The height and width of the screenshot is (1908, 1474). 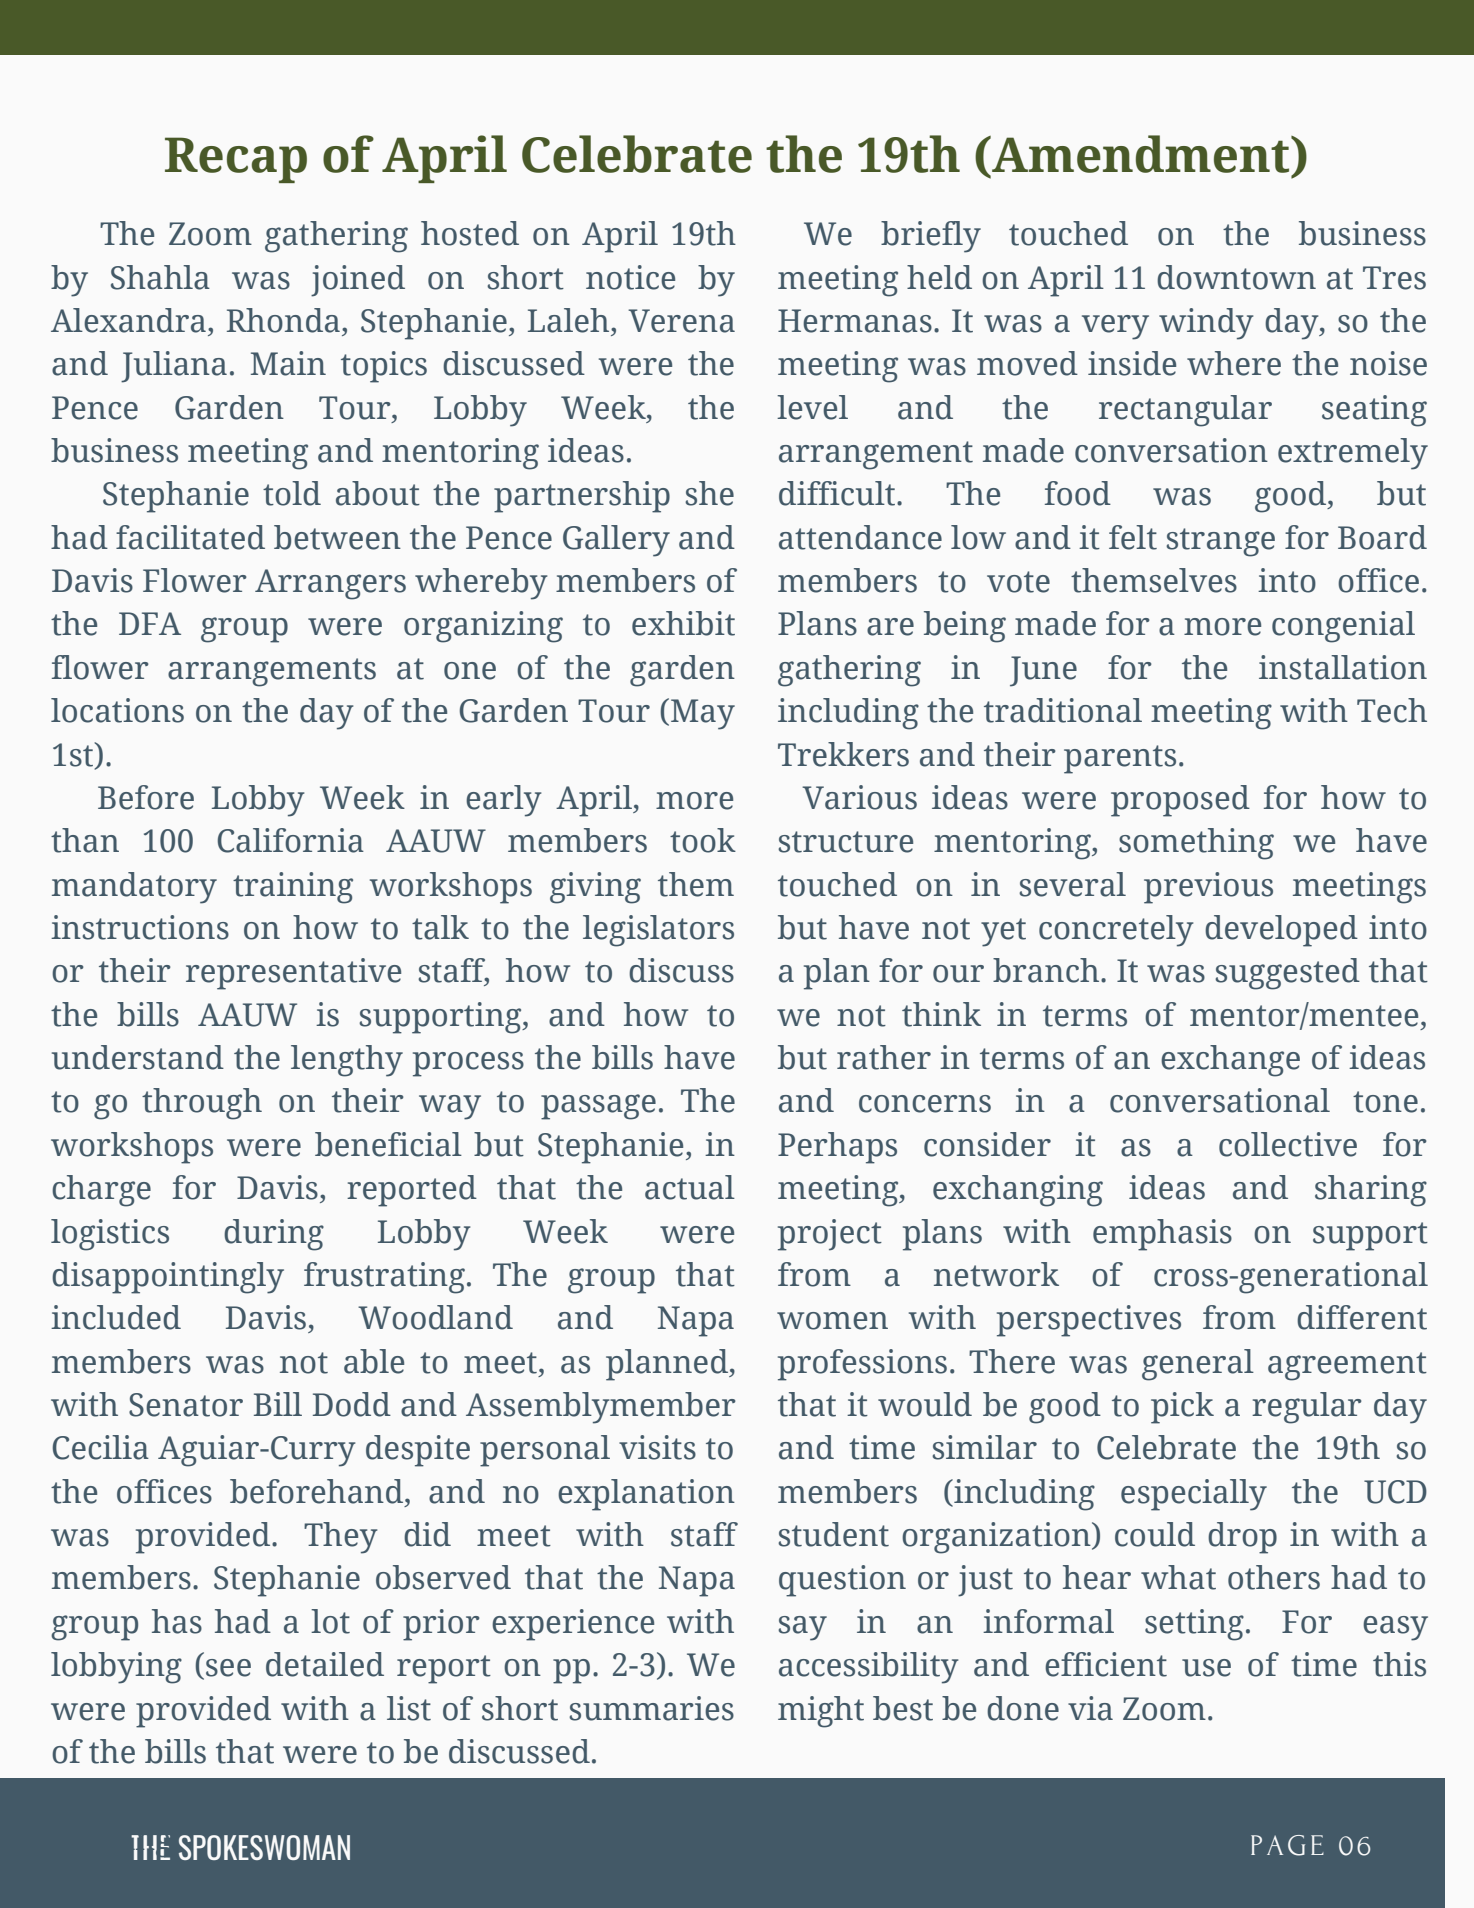 What do you see at coordinates (1236, 277) in the screenshot?
I see `downtown` at bounding box center [1236, 277].
